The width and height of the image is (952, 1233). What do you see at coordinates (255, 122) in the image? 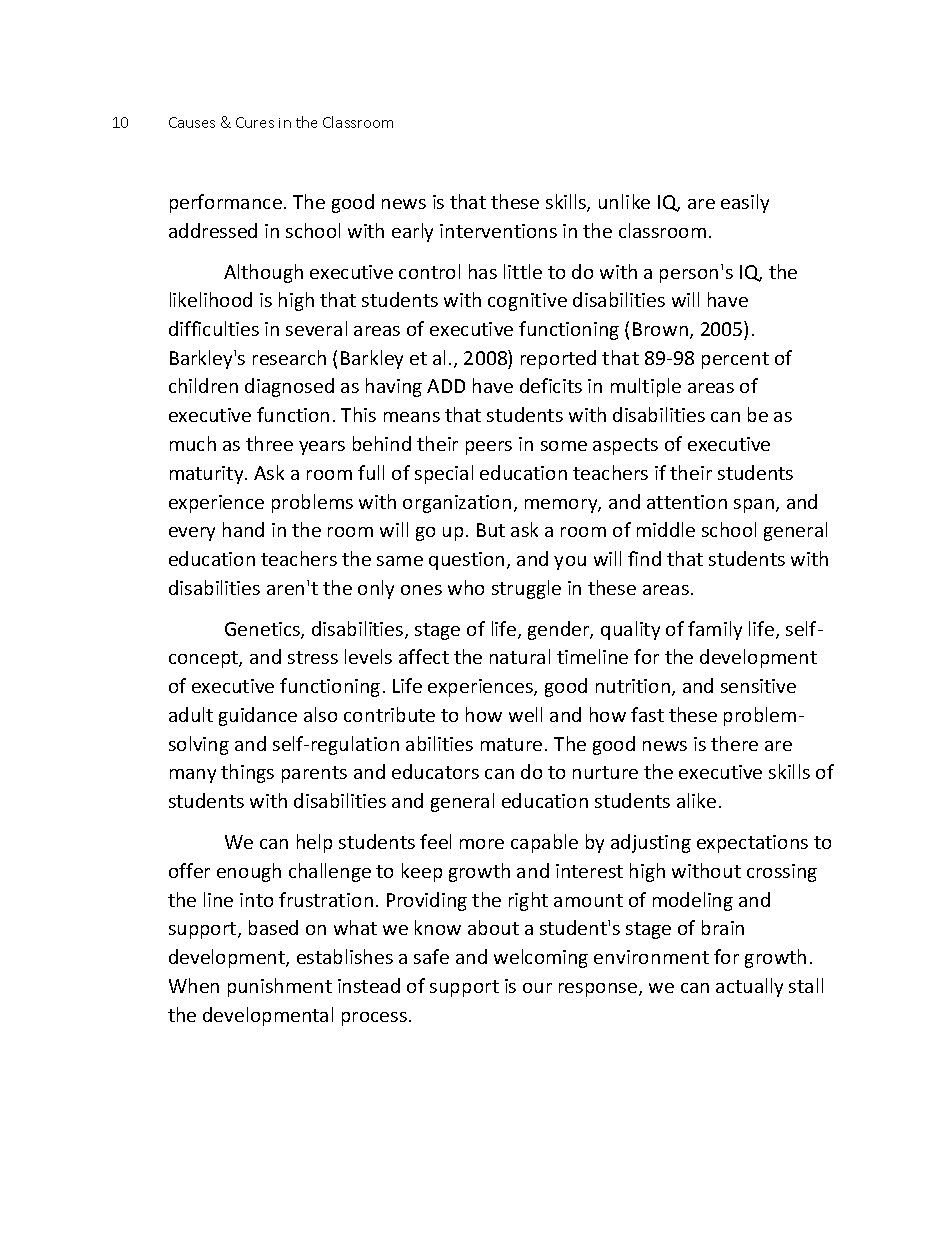
I see `Cures` at bounding box center [255, 122].
